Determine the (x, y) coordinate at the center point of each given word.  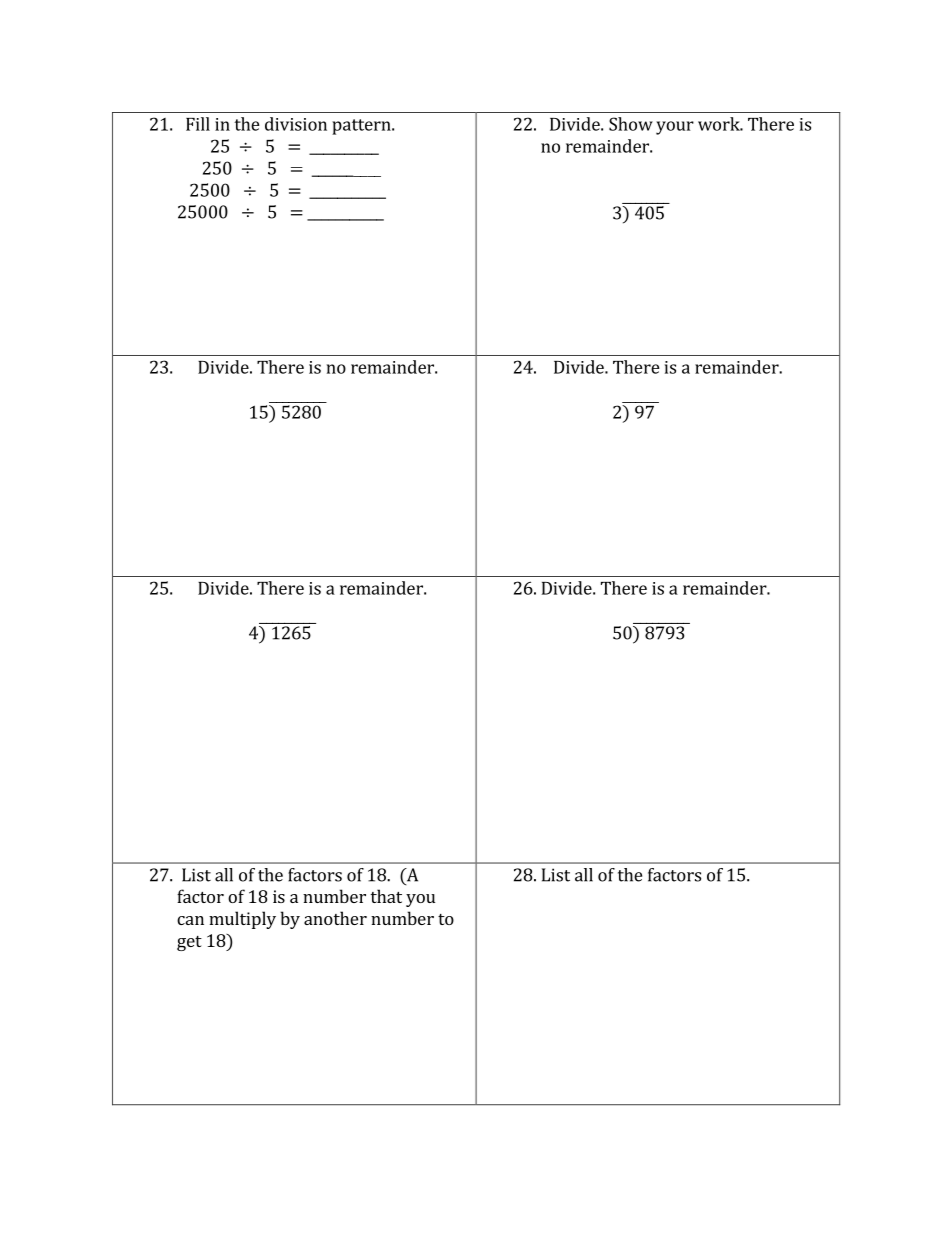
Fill (198, 124)
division (296, 124)
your (675, 128)
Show (631, 124)
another (335, 918)
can (190, 920)
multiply (242, 920)
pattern (362, 127)
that (386, 896)
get (189, 943)
